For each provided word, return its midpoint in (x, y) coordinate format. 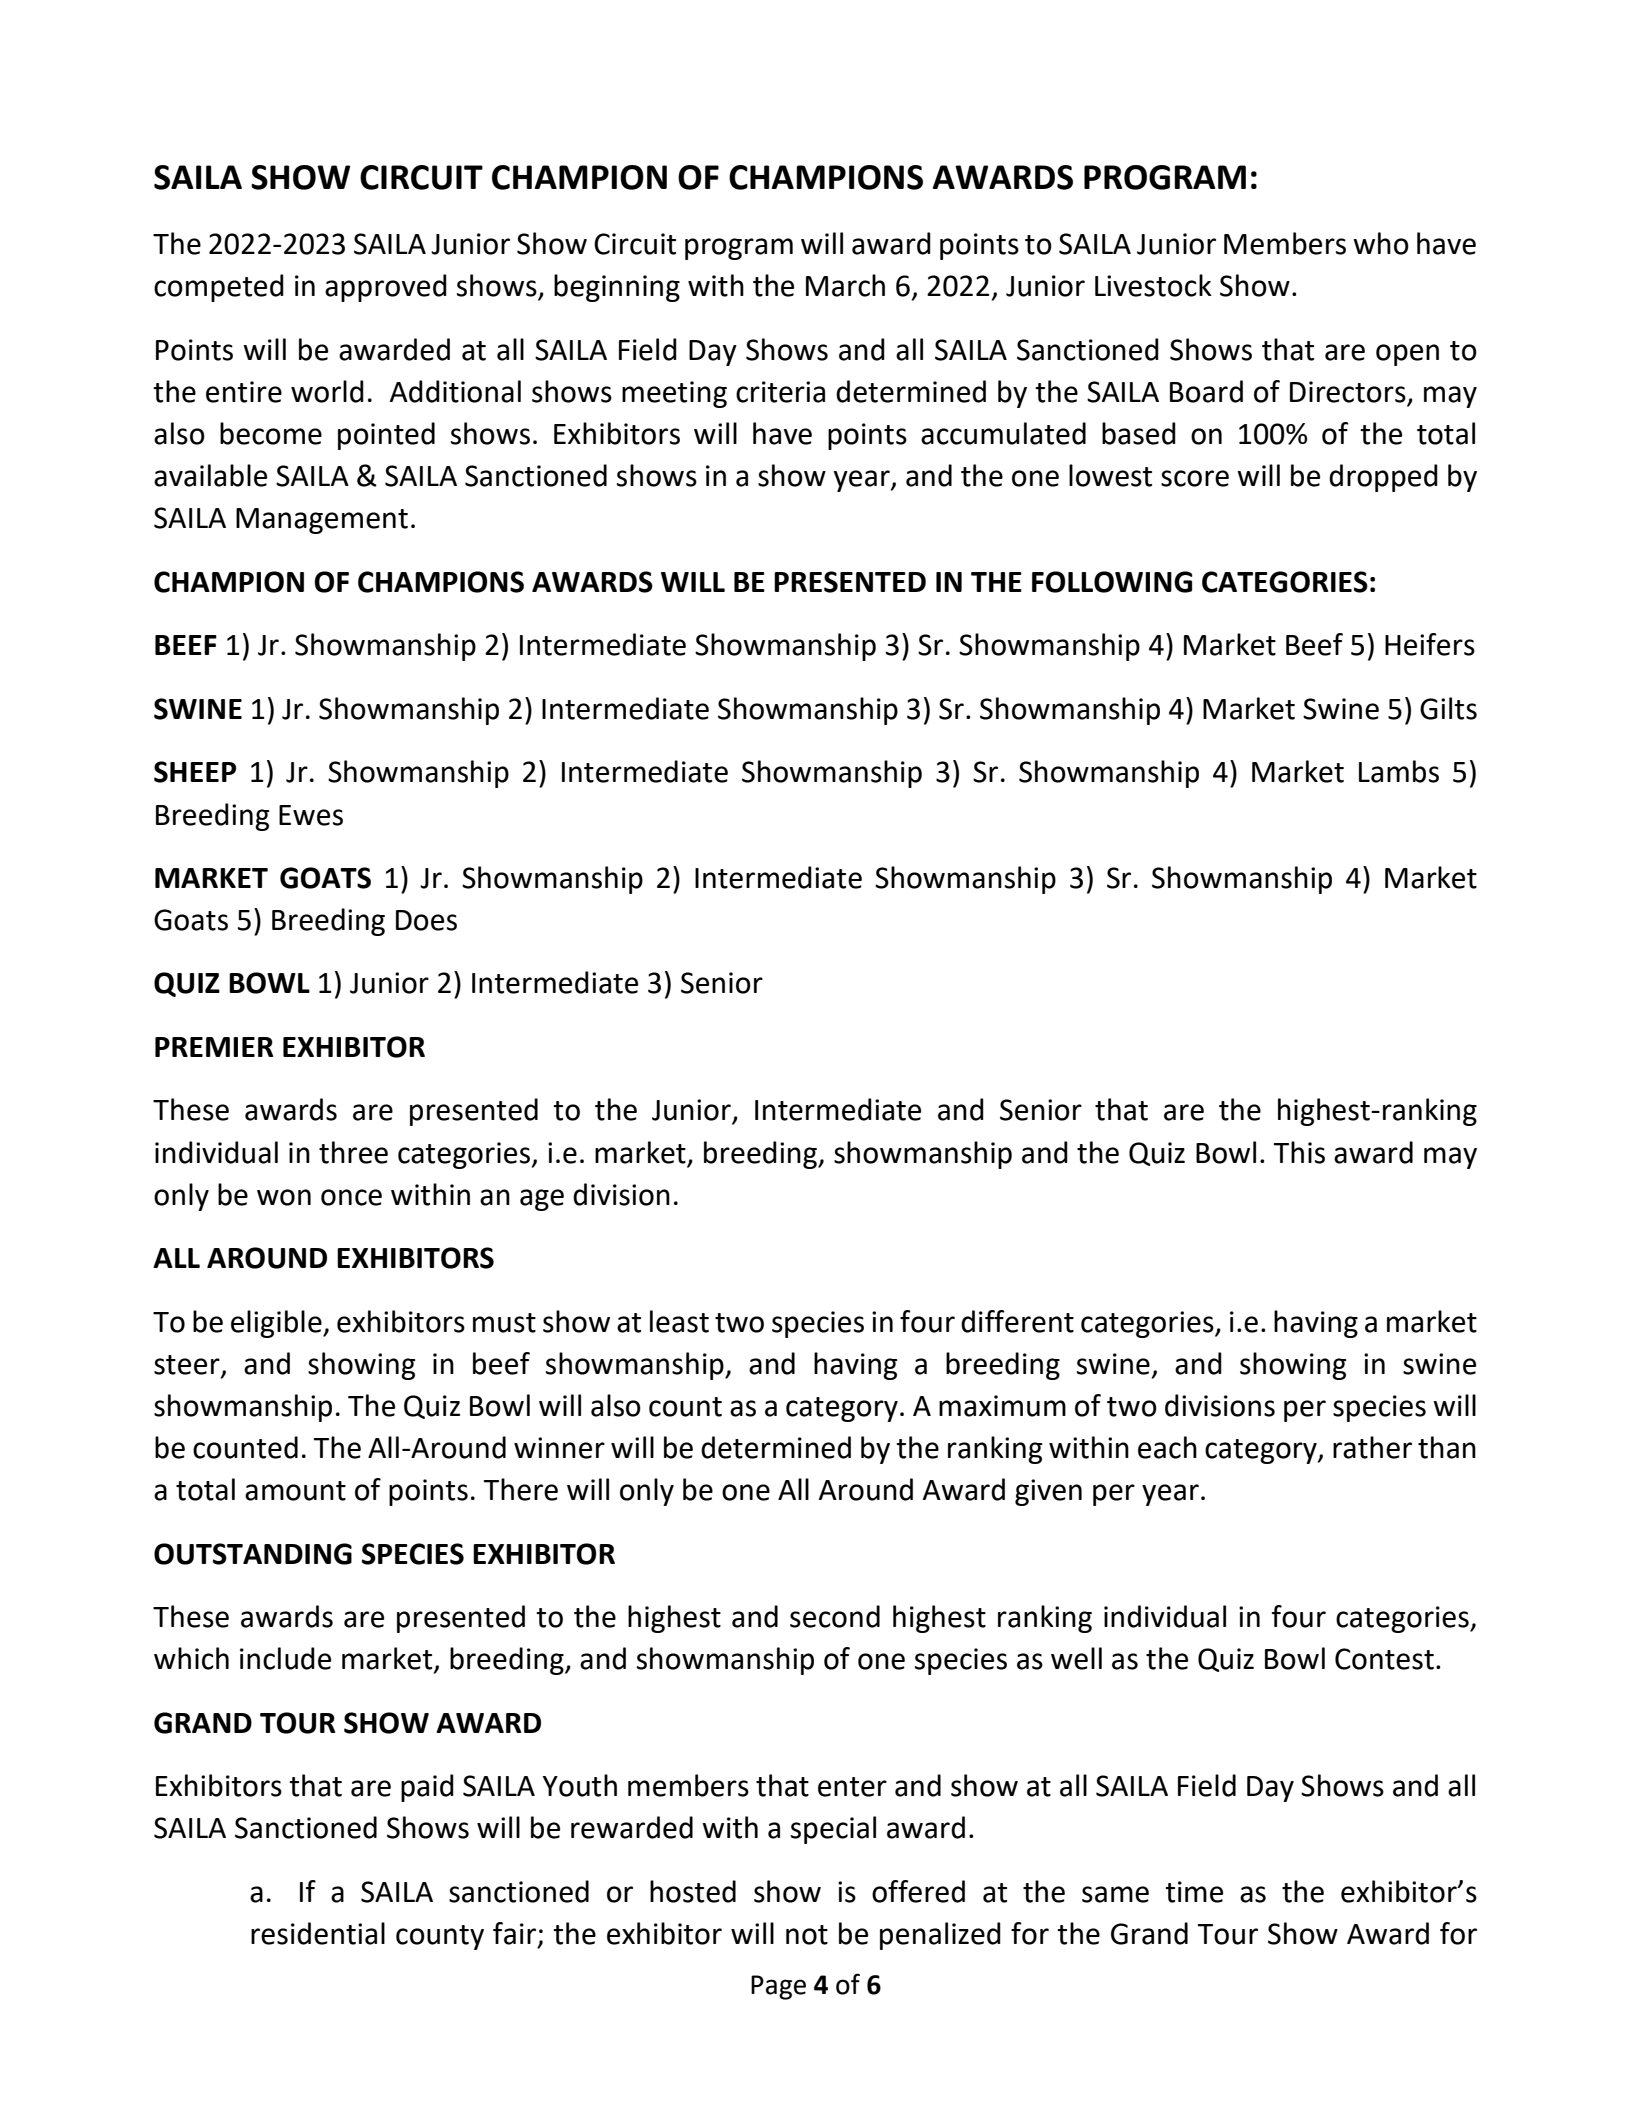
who (1381, 243)
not (807, 1935)
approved (386, 288)
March (845, 285)
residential (318, 1933)
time (1194, 1892)
